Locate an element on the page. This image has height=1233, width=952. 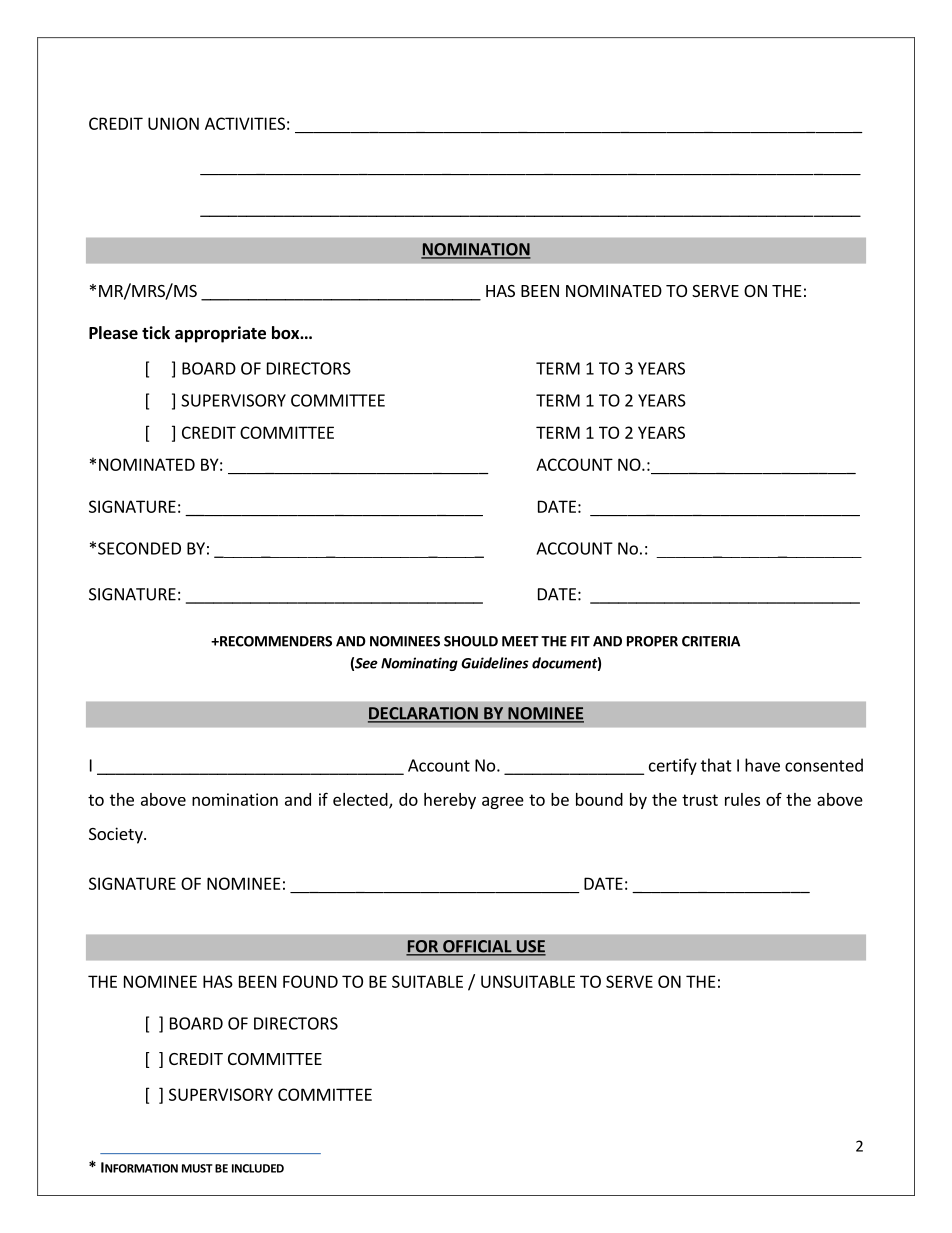
CRITERIA is located at coordinates (711, 641).
